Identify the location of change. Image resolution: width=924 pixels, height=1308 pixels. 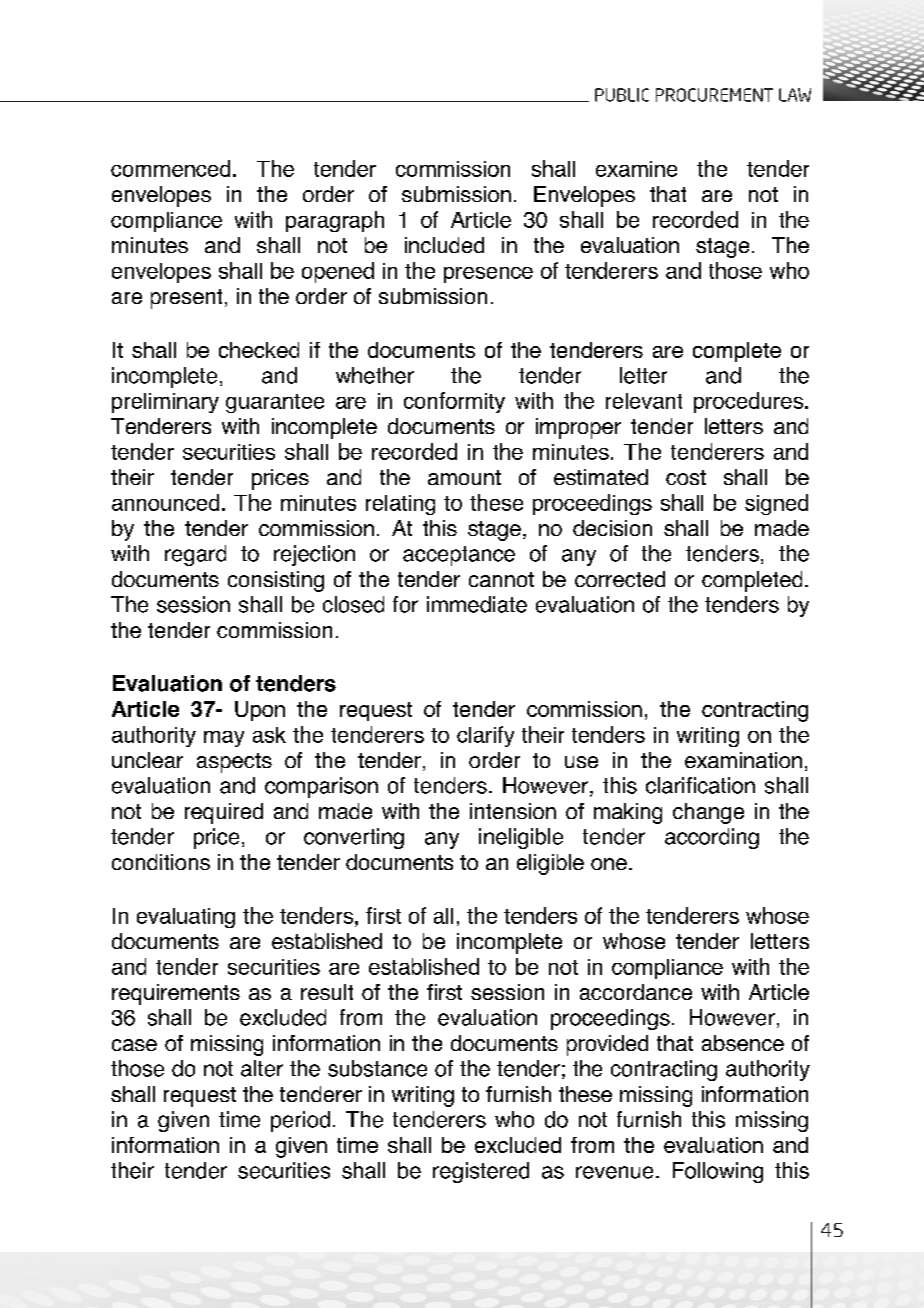
(708, 813).
